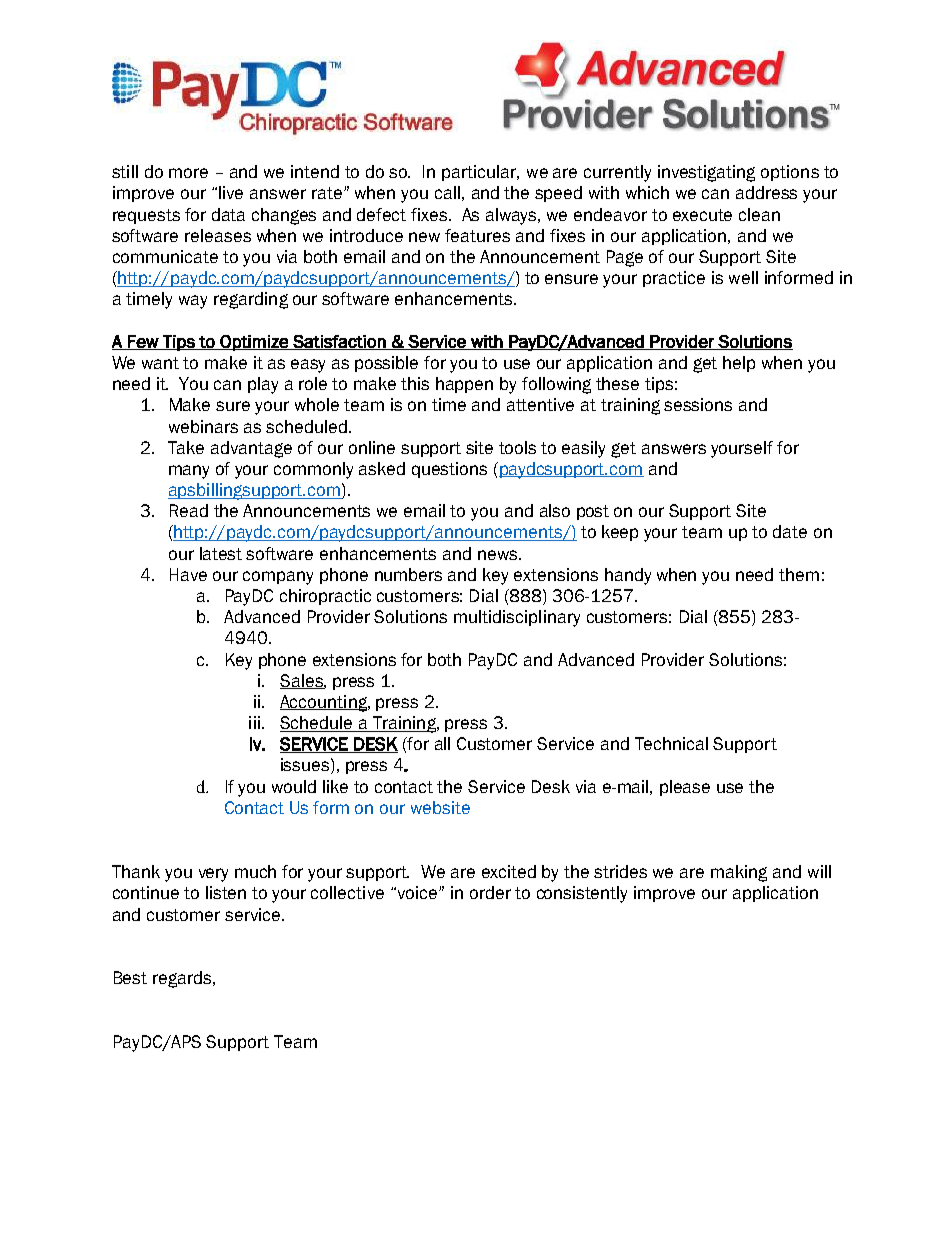 The height and width of the screenshot is (1233, 952). Describe the element at coordinates (517, 618) in the screenshot. I see `multidisciplinary` at that location.
